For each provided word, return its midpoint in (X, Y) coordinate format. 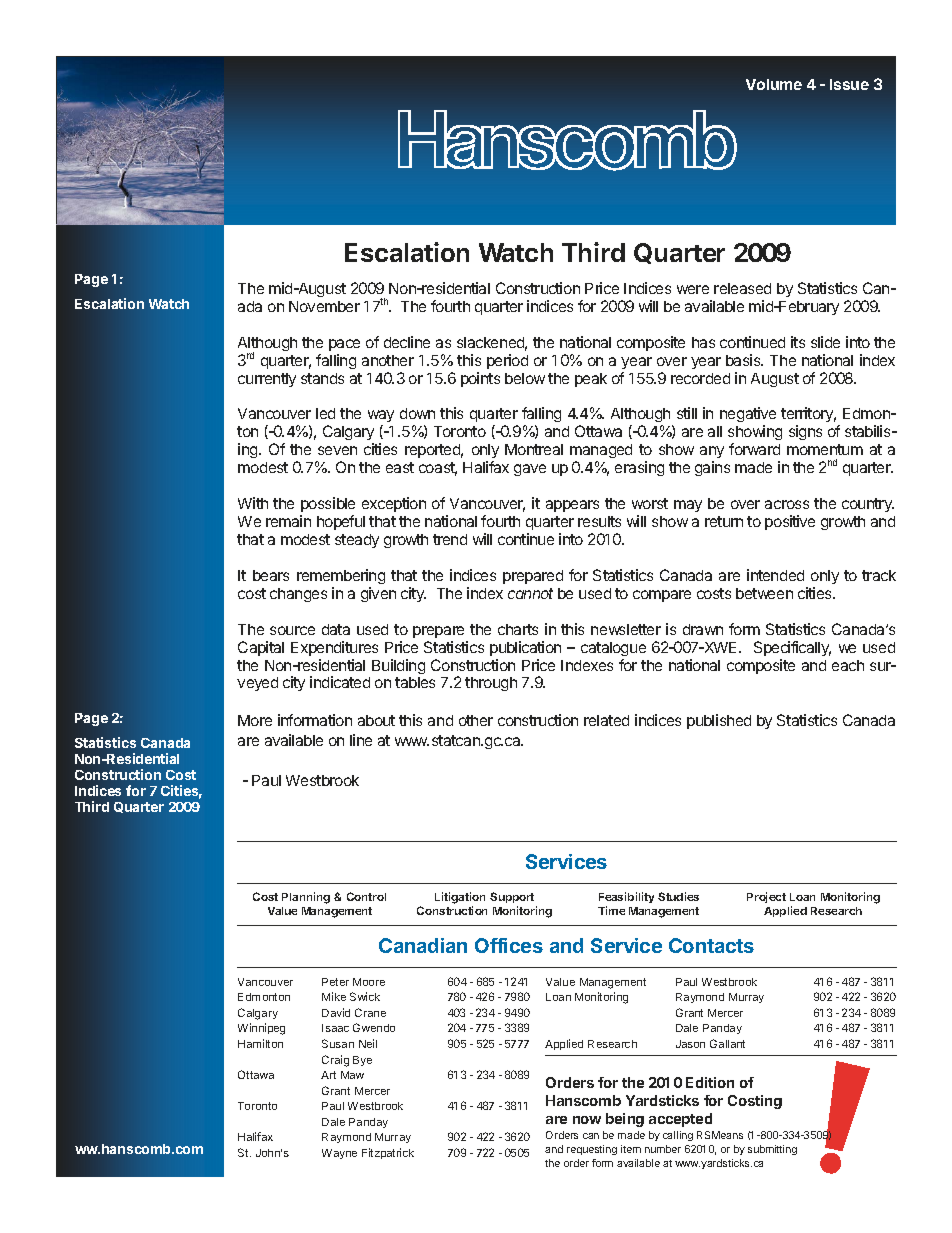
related (606, 720)
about (376, 720)
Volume (774, 84)
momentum (825, 449)
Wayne (339, 1154)
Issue (849, 84)
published (719, 721)
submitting (772, 1150)
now (587, 1120)
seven (337, 450)
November (324, 306)
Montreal (534, 449)
